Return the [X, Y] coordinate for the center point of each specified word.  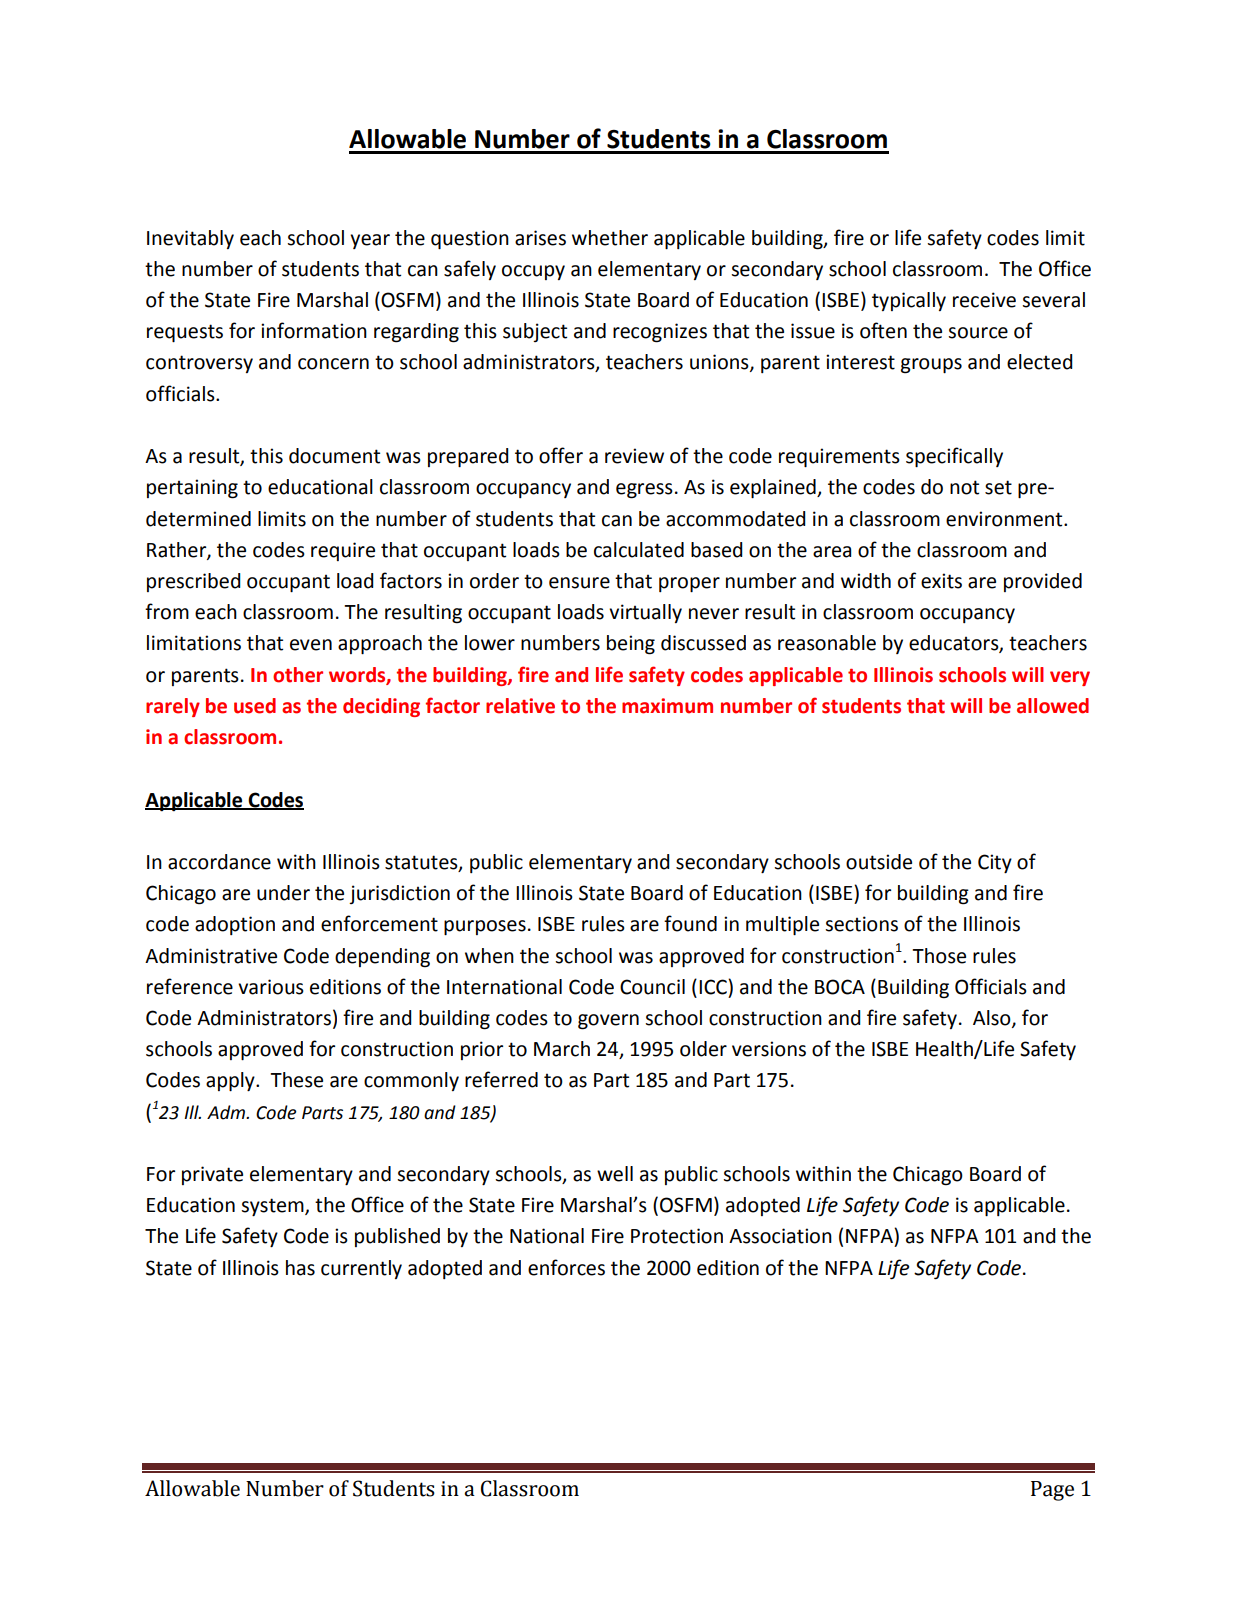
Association [780, 1236]
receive [984, 300]
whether [610, 238]
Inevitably [190, 239]
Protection [677, 1236]
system [273, 1207]
